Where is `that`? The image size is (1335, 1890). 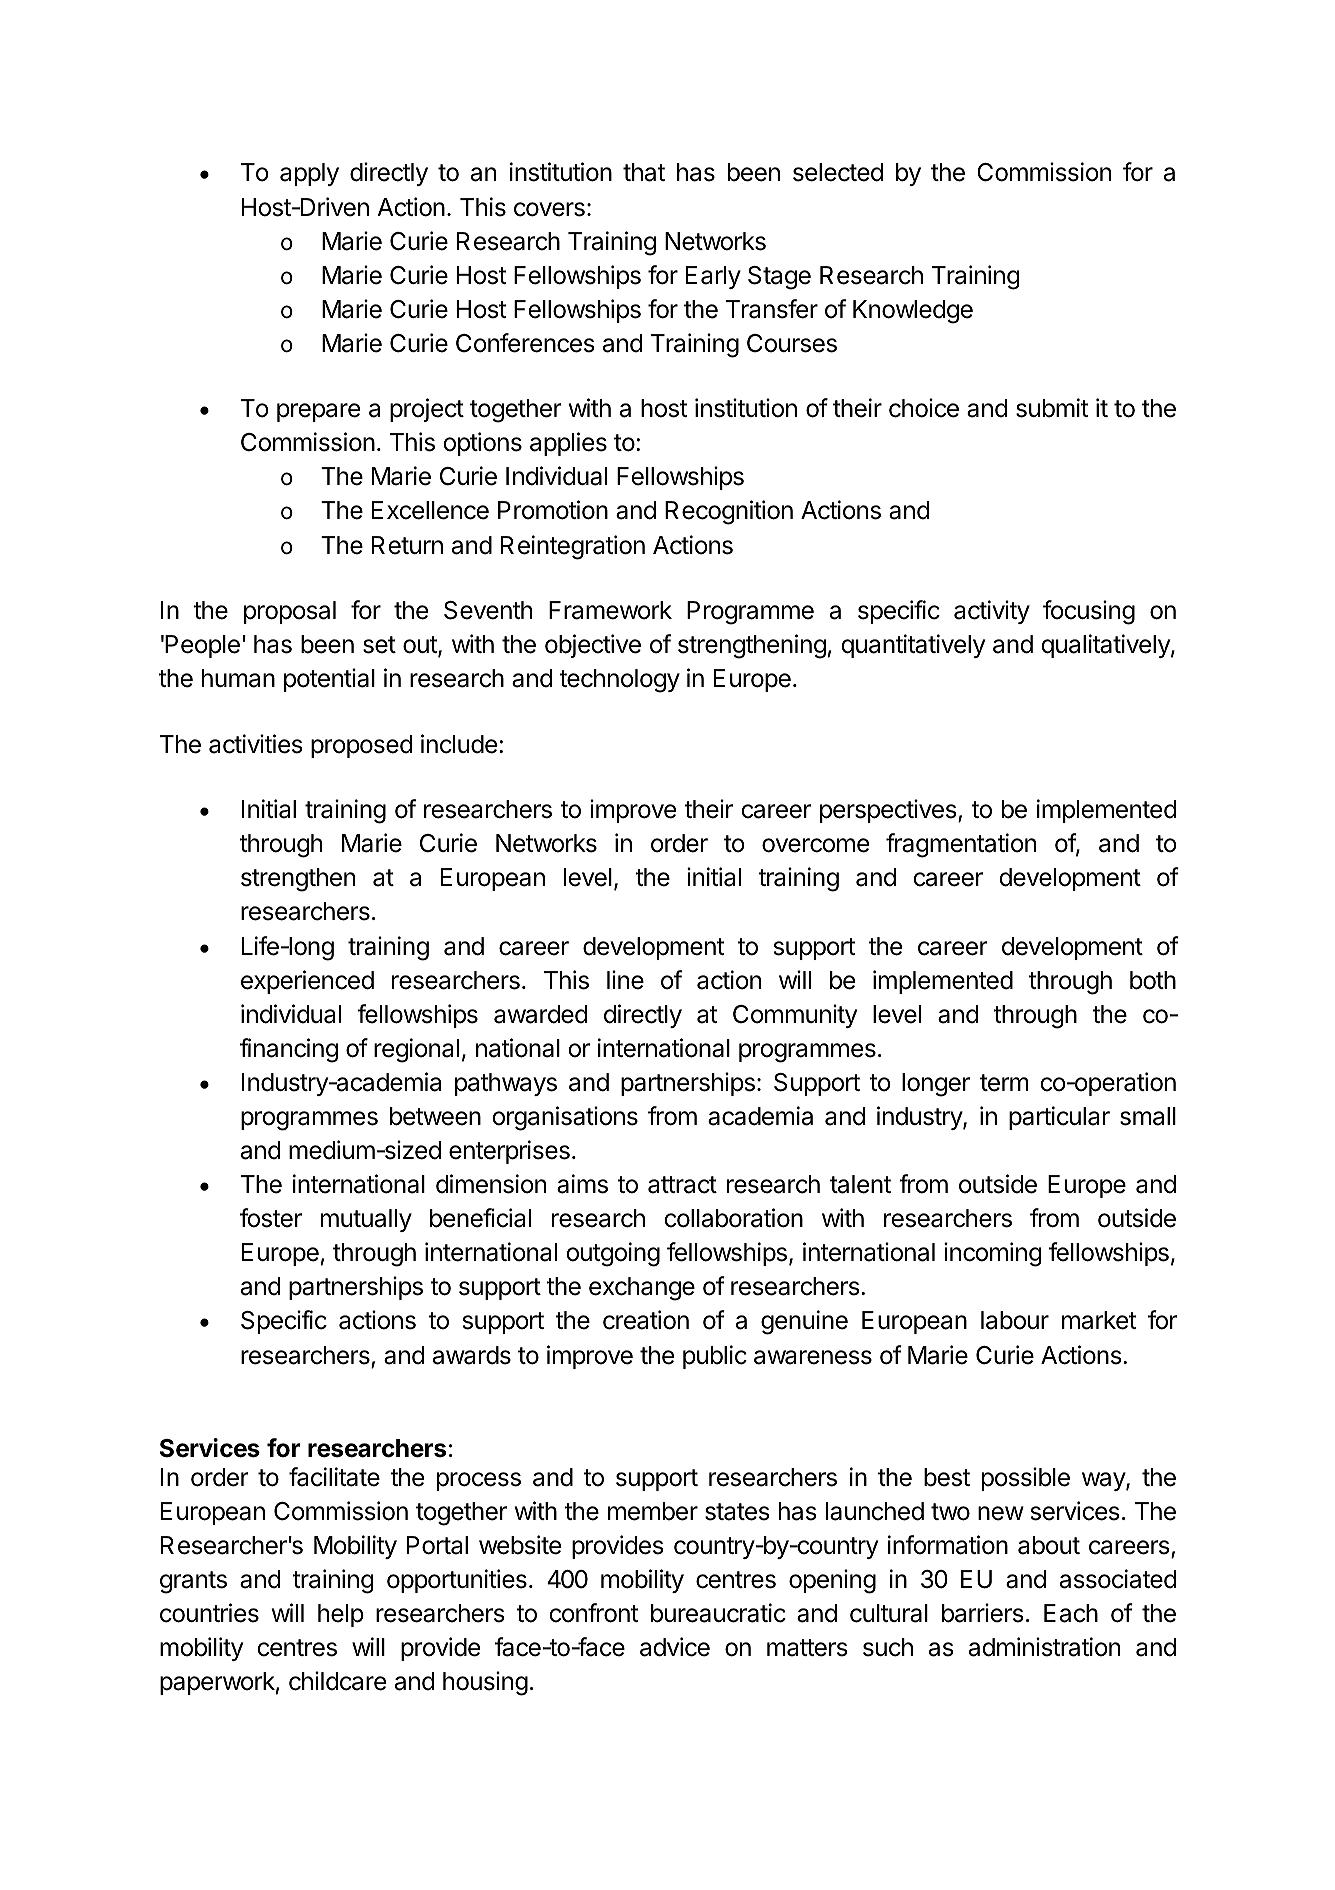
that is located at coordinates (644, 172).
